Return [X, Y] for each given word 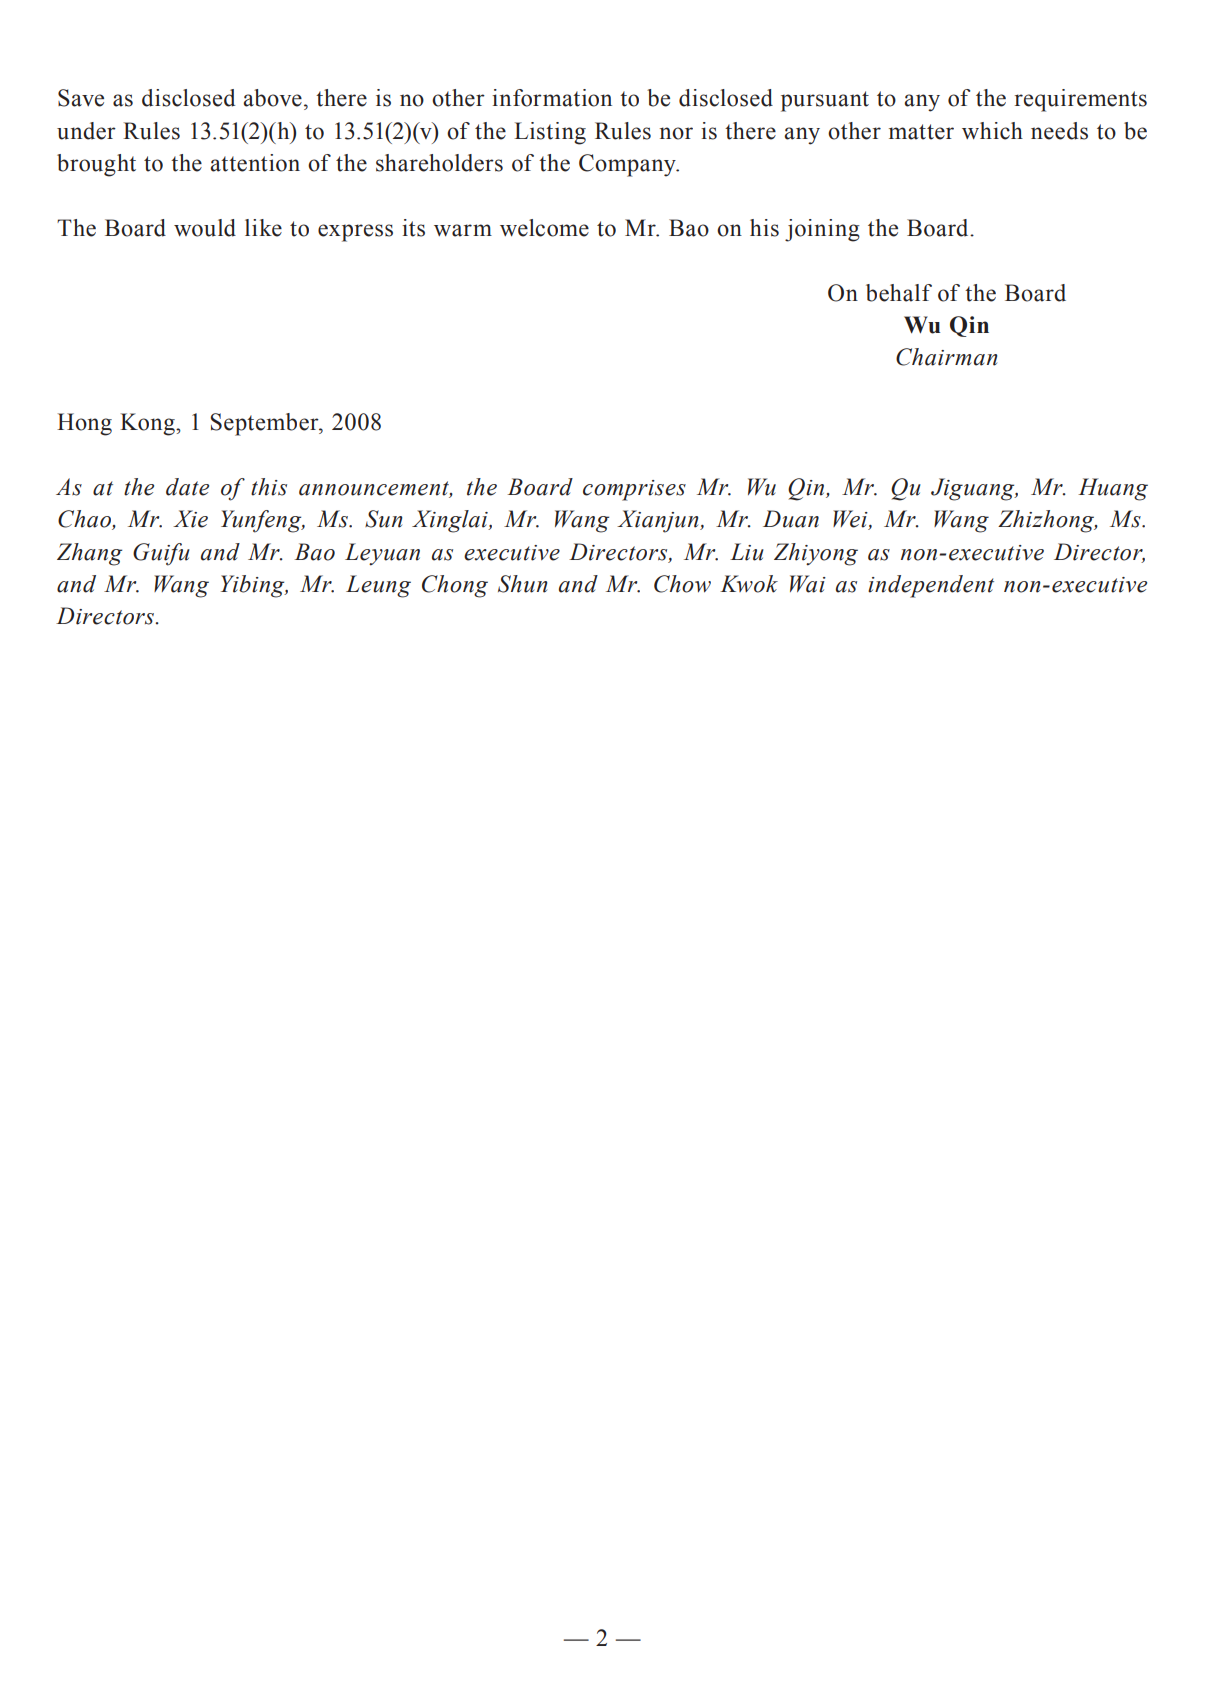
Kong [148, 424]
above [272, 98]
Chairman [947, 357]
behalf [899, 293]
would [205, 228]
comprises [634, 490]
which [992, 131]
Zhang [89, 554]
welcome [544, 228]
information [552, 98]
